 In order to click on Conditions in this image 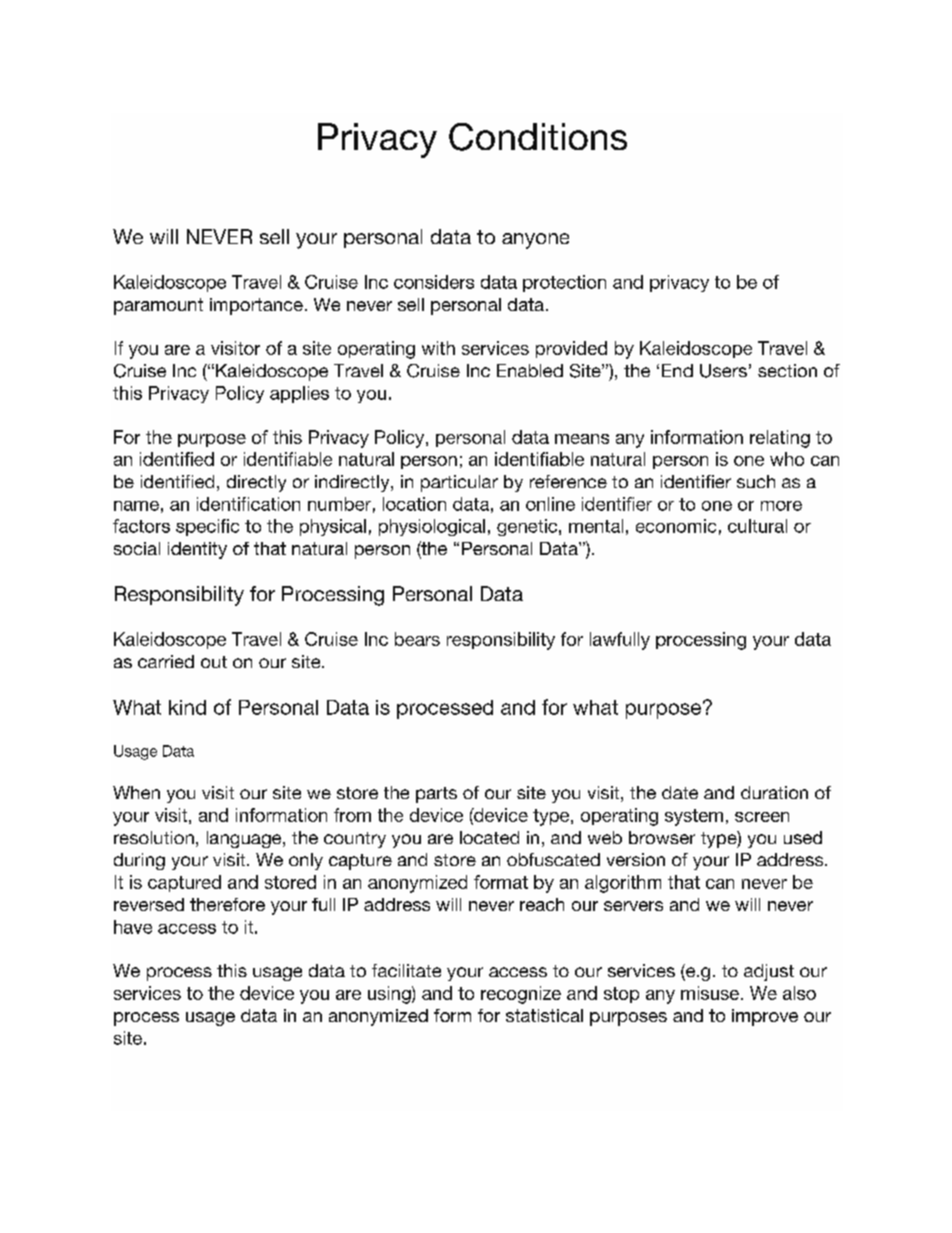, I will do `click(538, 137)`.
